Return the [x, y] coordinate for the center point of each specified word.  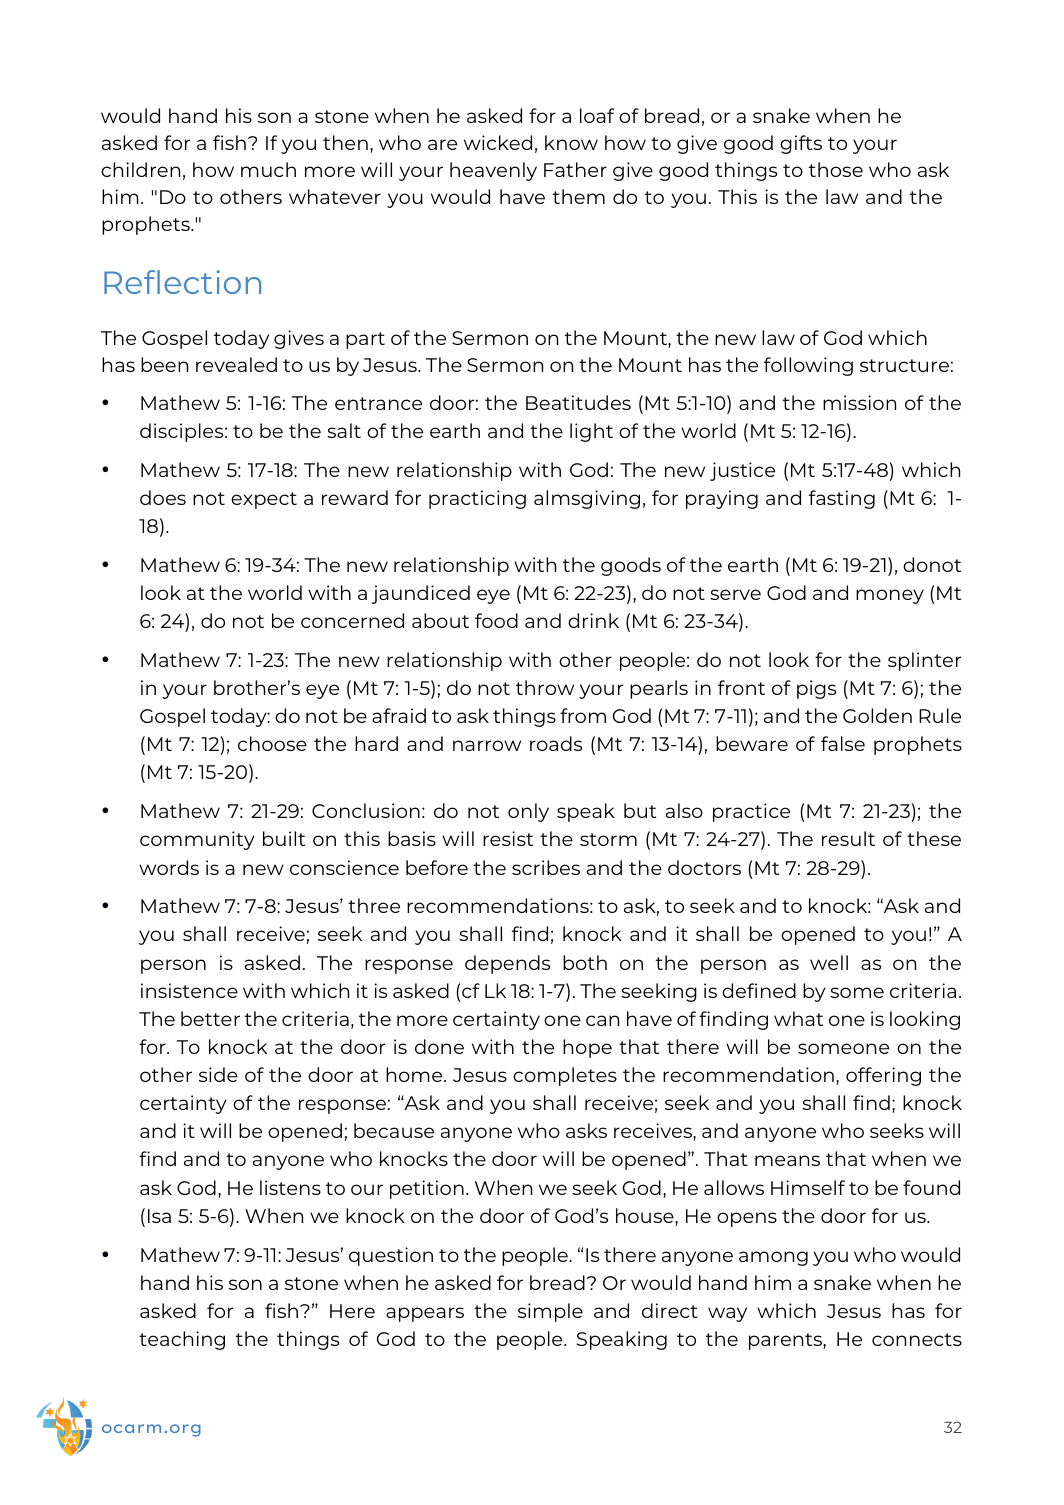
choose [272, 743]
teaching [182, 1340]
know [571, 142]
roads [556, 743]
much [268, 169]
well [829, 962]
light [591, 432]
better [210, 1018]
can [602, 1020]
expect [264, 500]
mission [859, 402]
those [836, 169]
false [843, 743]
